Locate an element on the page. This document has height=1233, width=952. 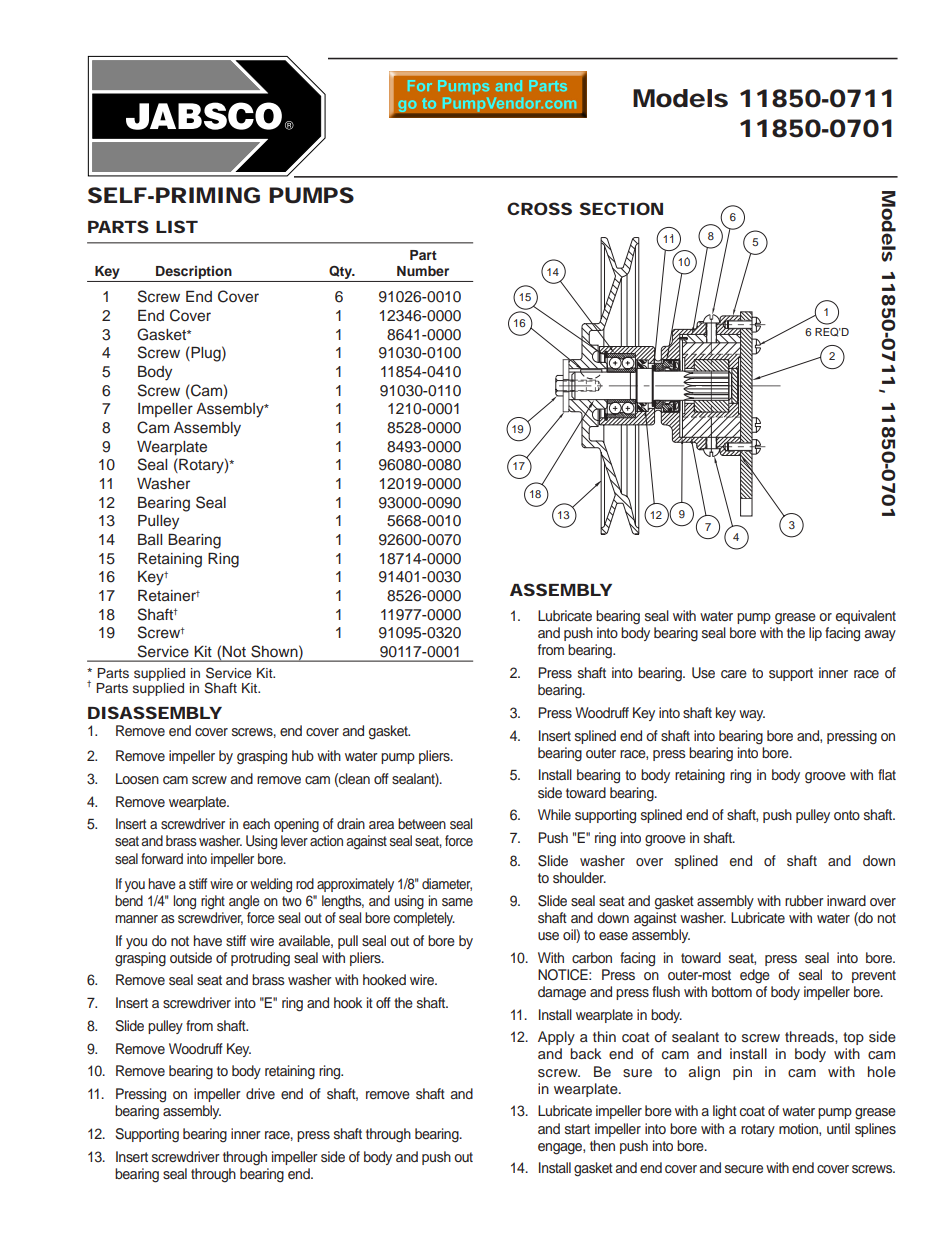
each is located at coordinates (256, 823).
